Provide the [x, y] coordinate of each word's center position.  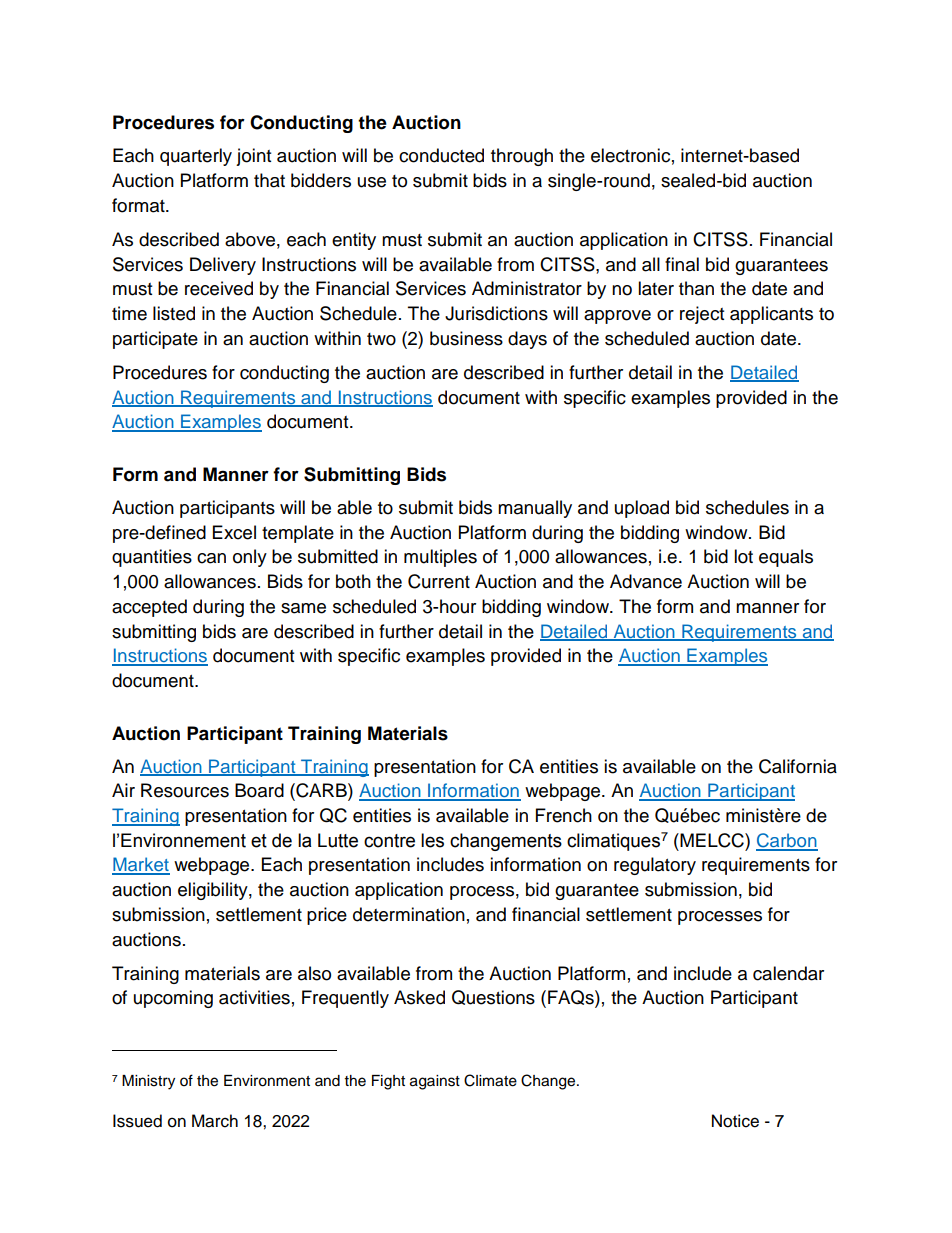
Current [439, 581]
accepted [149, 608]
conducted [441, 155]
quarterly [196, 157]
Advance [646, 581]
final [682, 264]
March [215, 1121]
